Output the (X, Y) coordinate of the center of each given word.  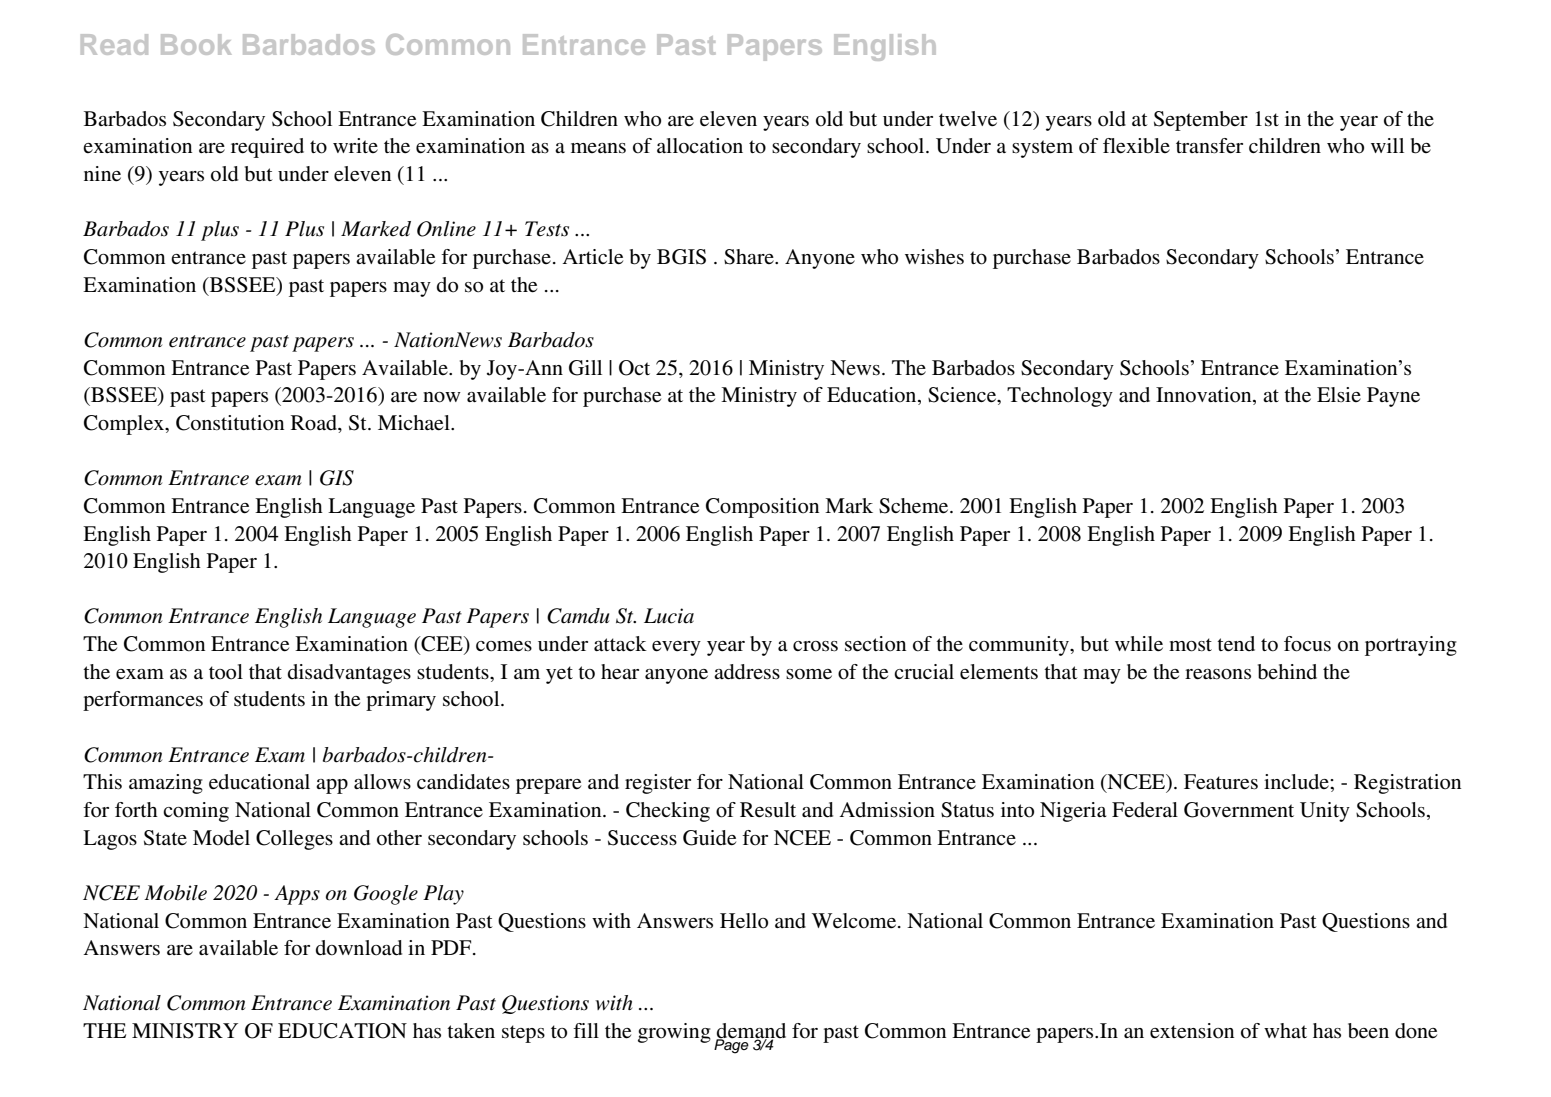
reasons (1218, 674)
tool (226, 672)
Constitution (230, 423)
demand (751, 1032)
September (1201, 121)
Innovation (1205, 396)
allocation (700, 146)
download (359, 948)
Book (196, 44)
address (747, 672)
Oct (634, 368)
